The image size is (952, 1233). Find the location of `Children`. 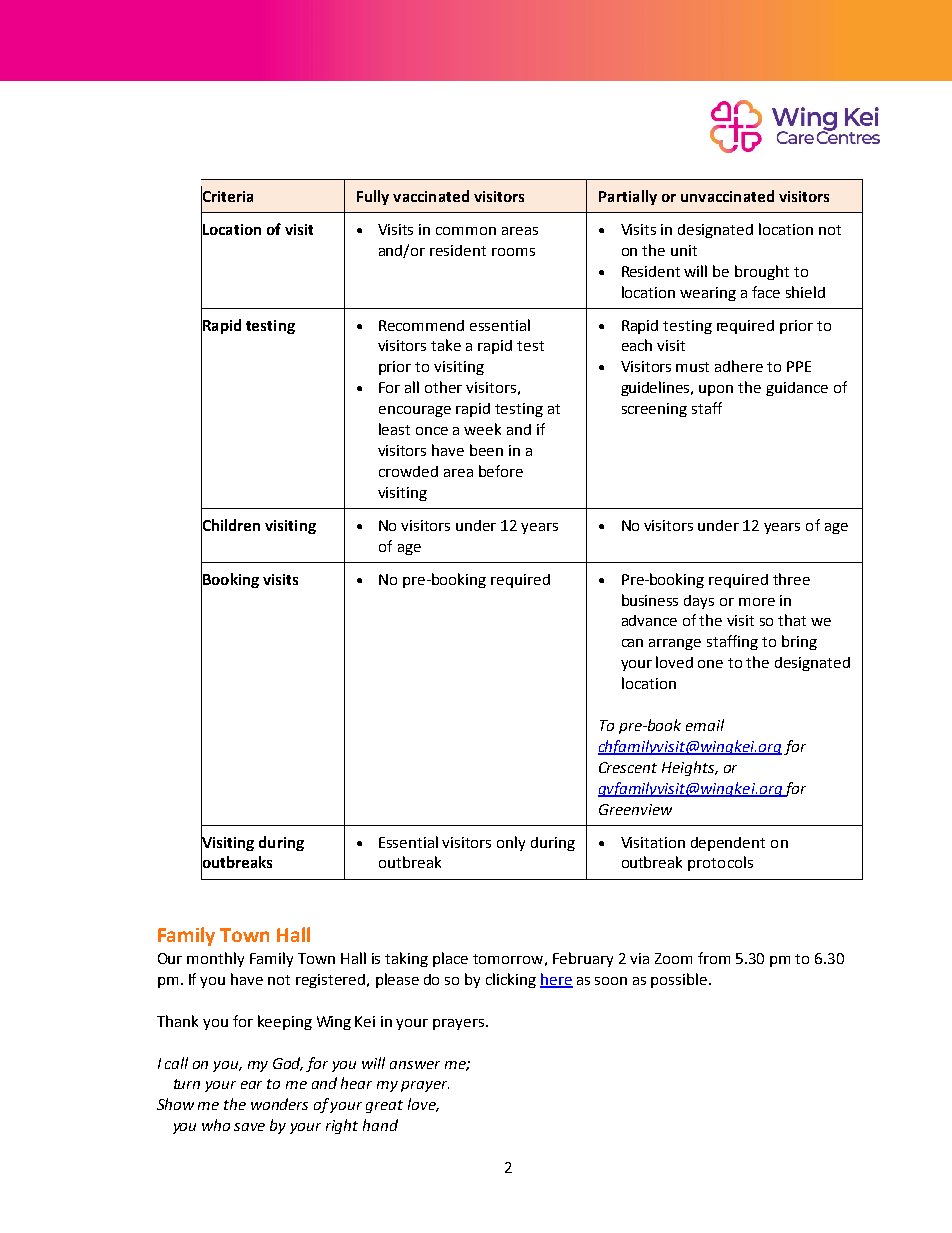

Children is located at coordinates (230, 525).
